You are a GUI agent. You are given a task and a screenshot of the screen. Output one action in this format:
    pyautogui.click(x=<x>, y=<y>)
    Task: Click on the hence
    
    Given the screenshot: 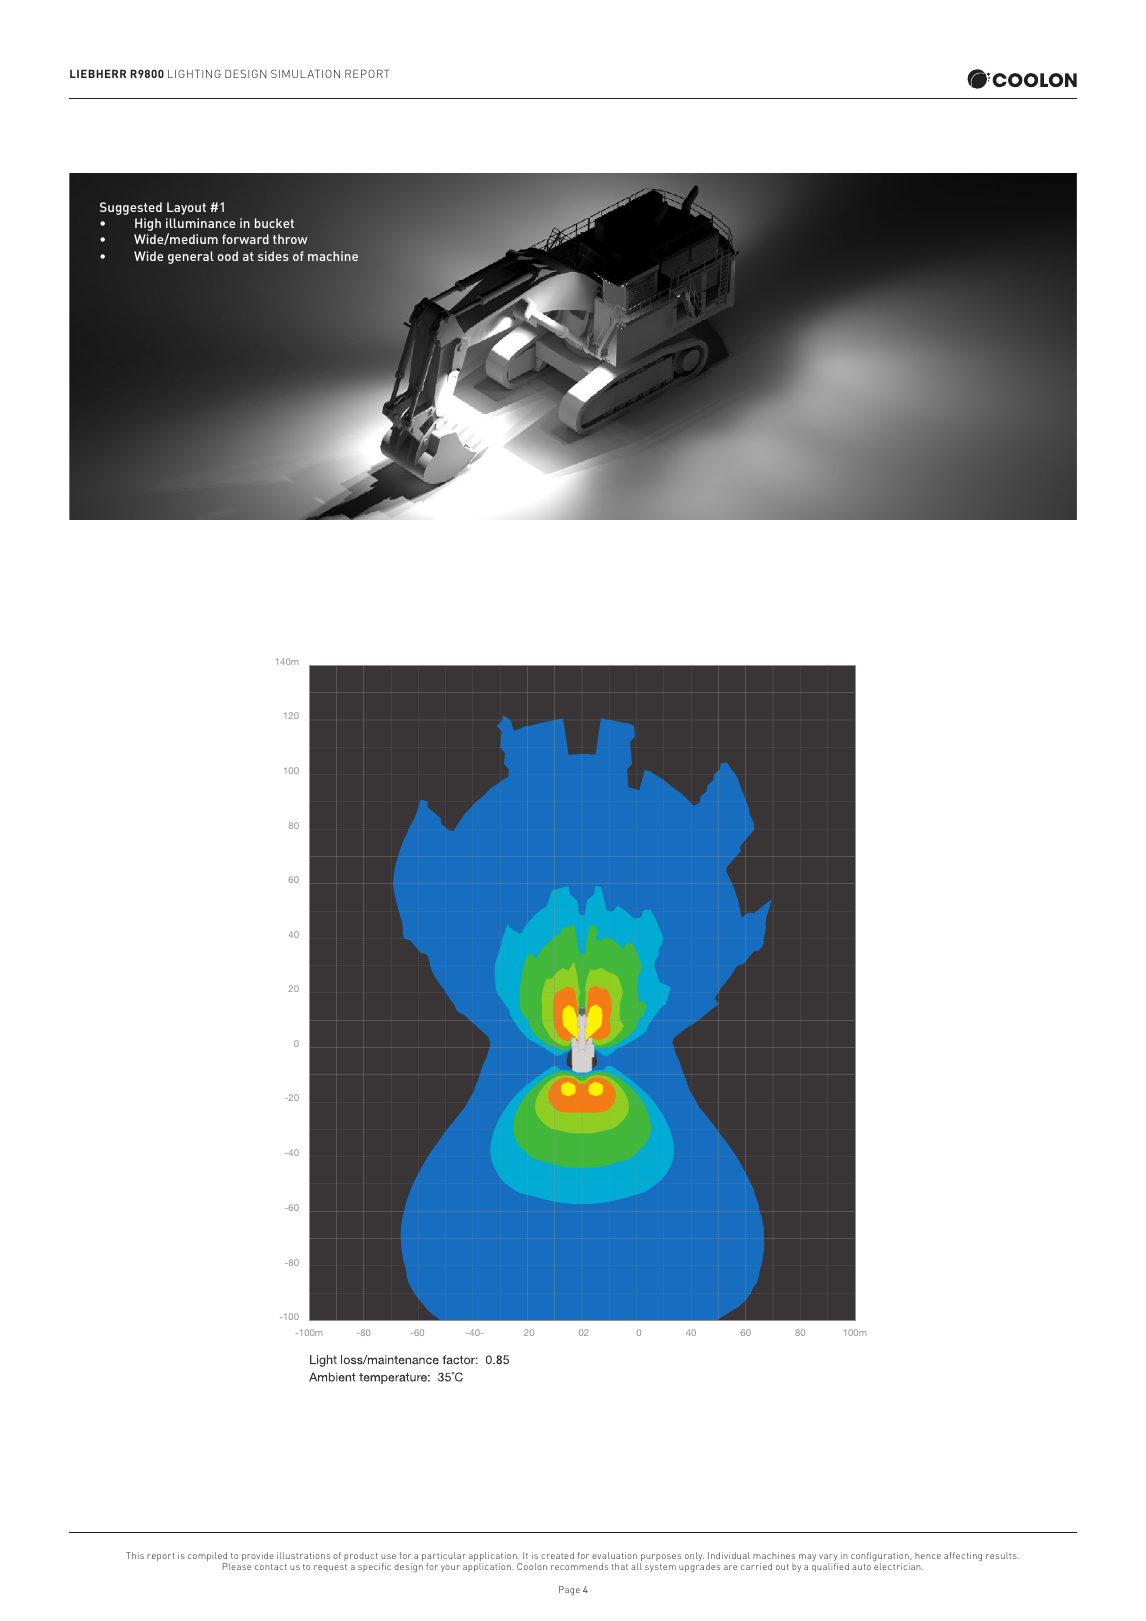 What is the action you would take?
    pyautogui.click(x=928, y=1555)
